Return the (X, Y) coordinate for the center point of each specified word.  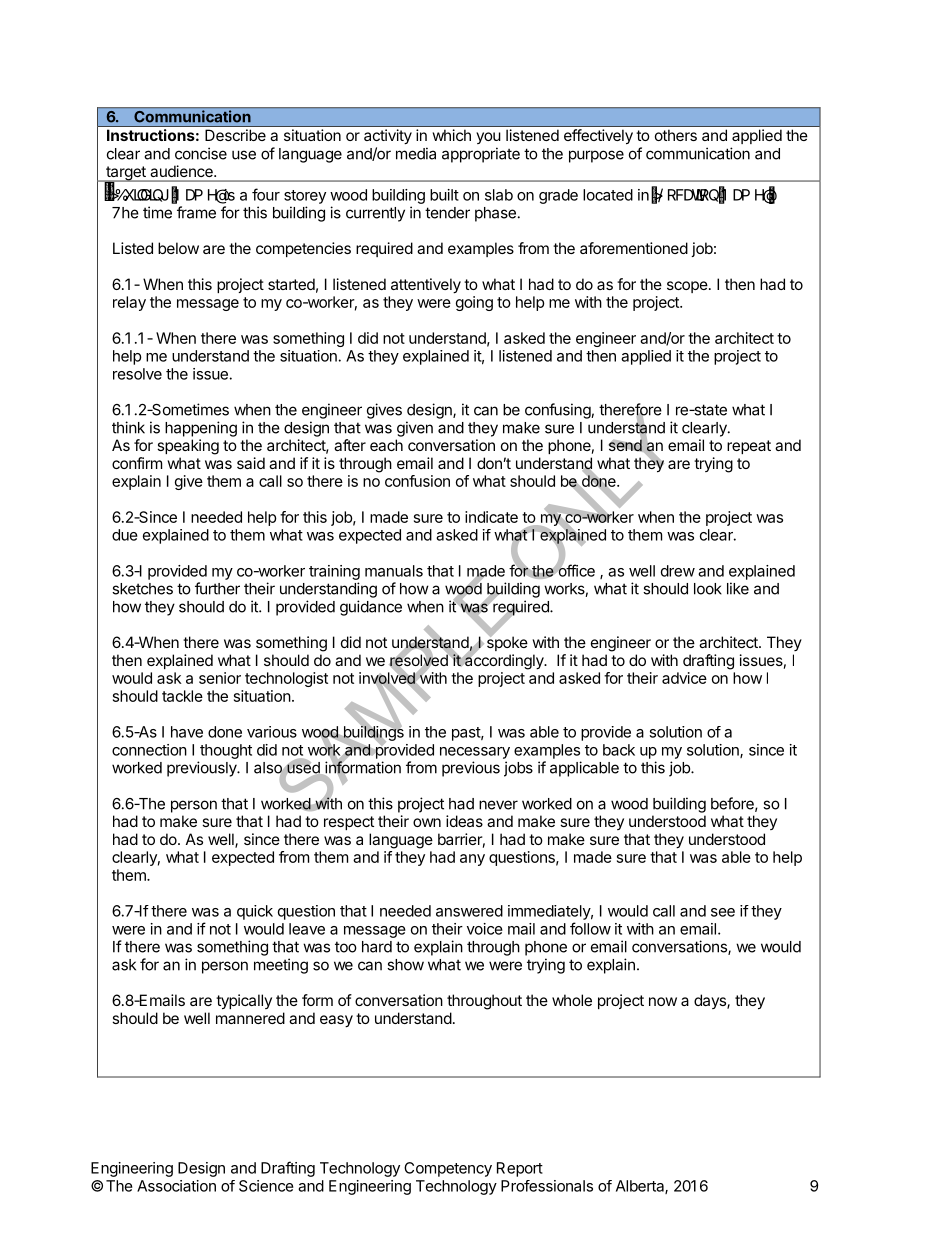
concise (201, 153)
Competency (448, 1169)
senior (220, 678)
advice (684, 678)
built (444, 195)
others (676, 135)
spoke (507, 642)
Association (176, 1186)
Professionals (547, 1186)
